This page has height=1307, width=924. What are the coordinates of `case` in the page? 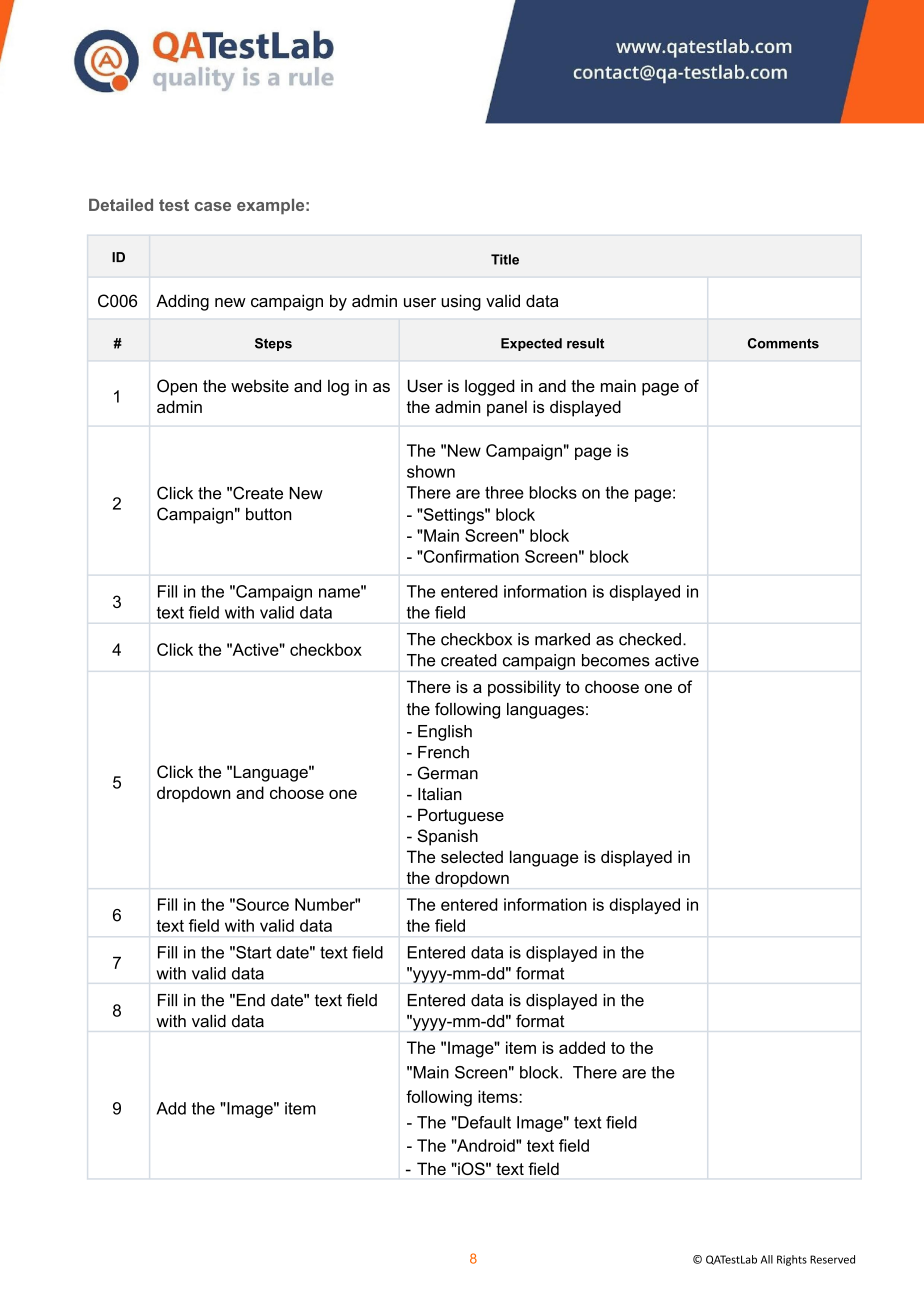 It's located at (213, 206).
